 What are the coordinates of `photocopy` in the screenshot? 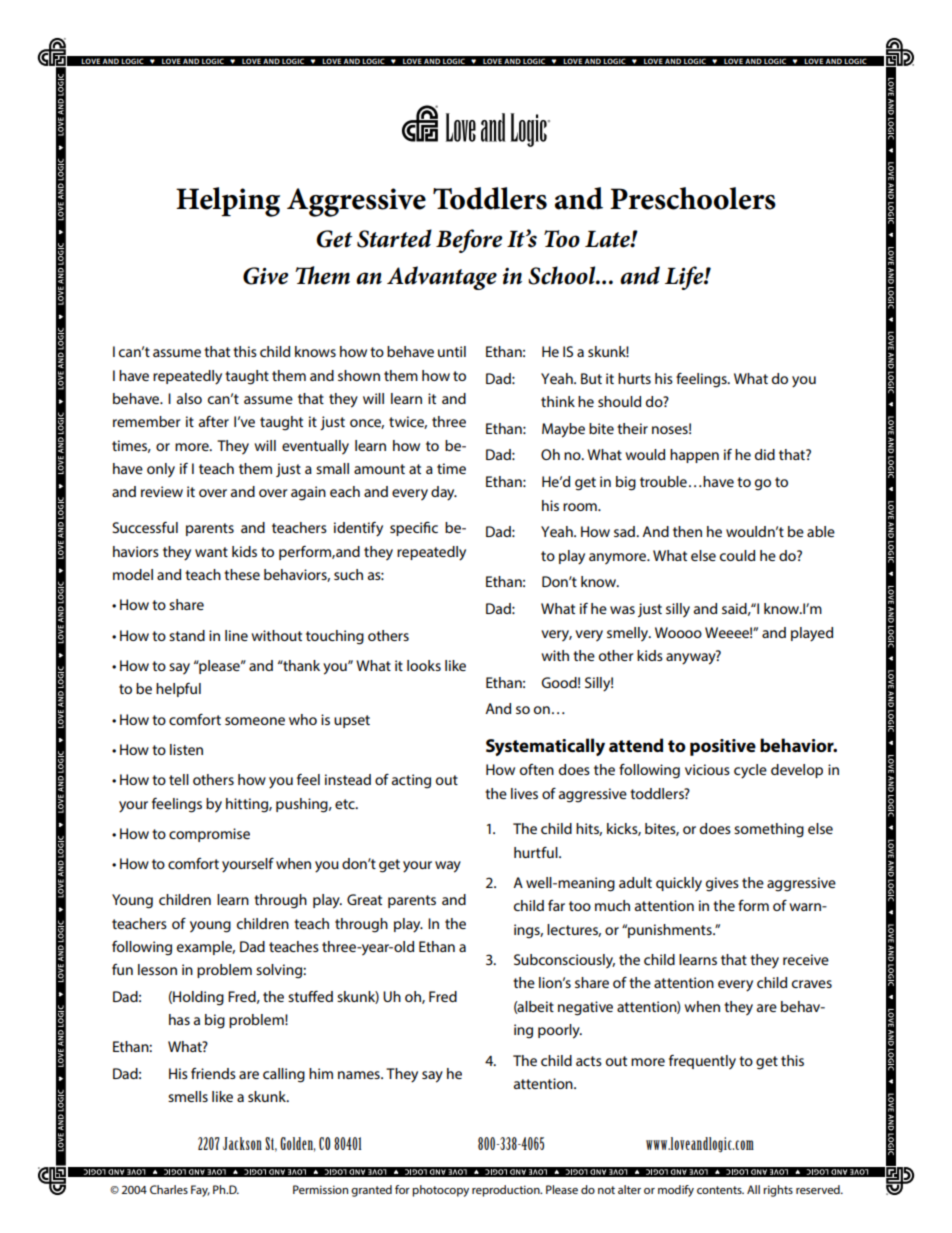 It's located at (440, 1191).
